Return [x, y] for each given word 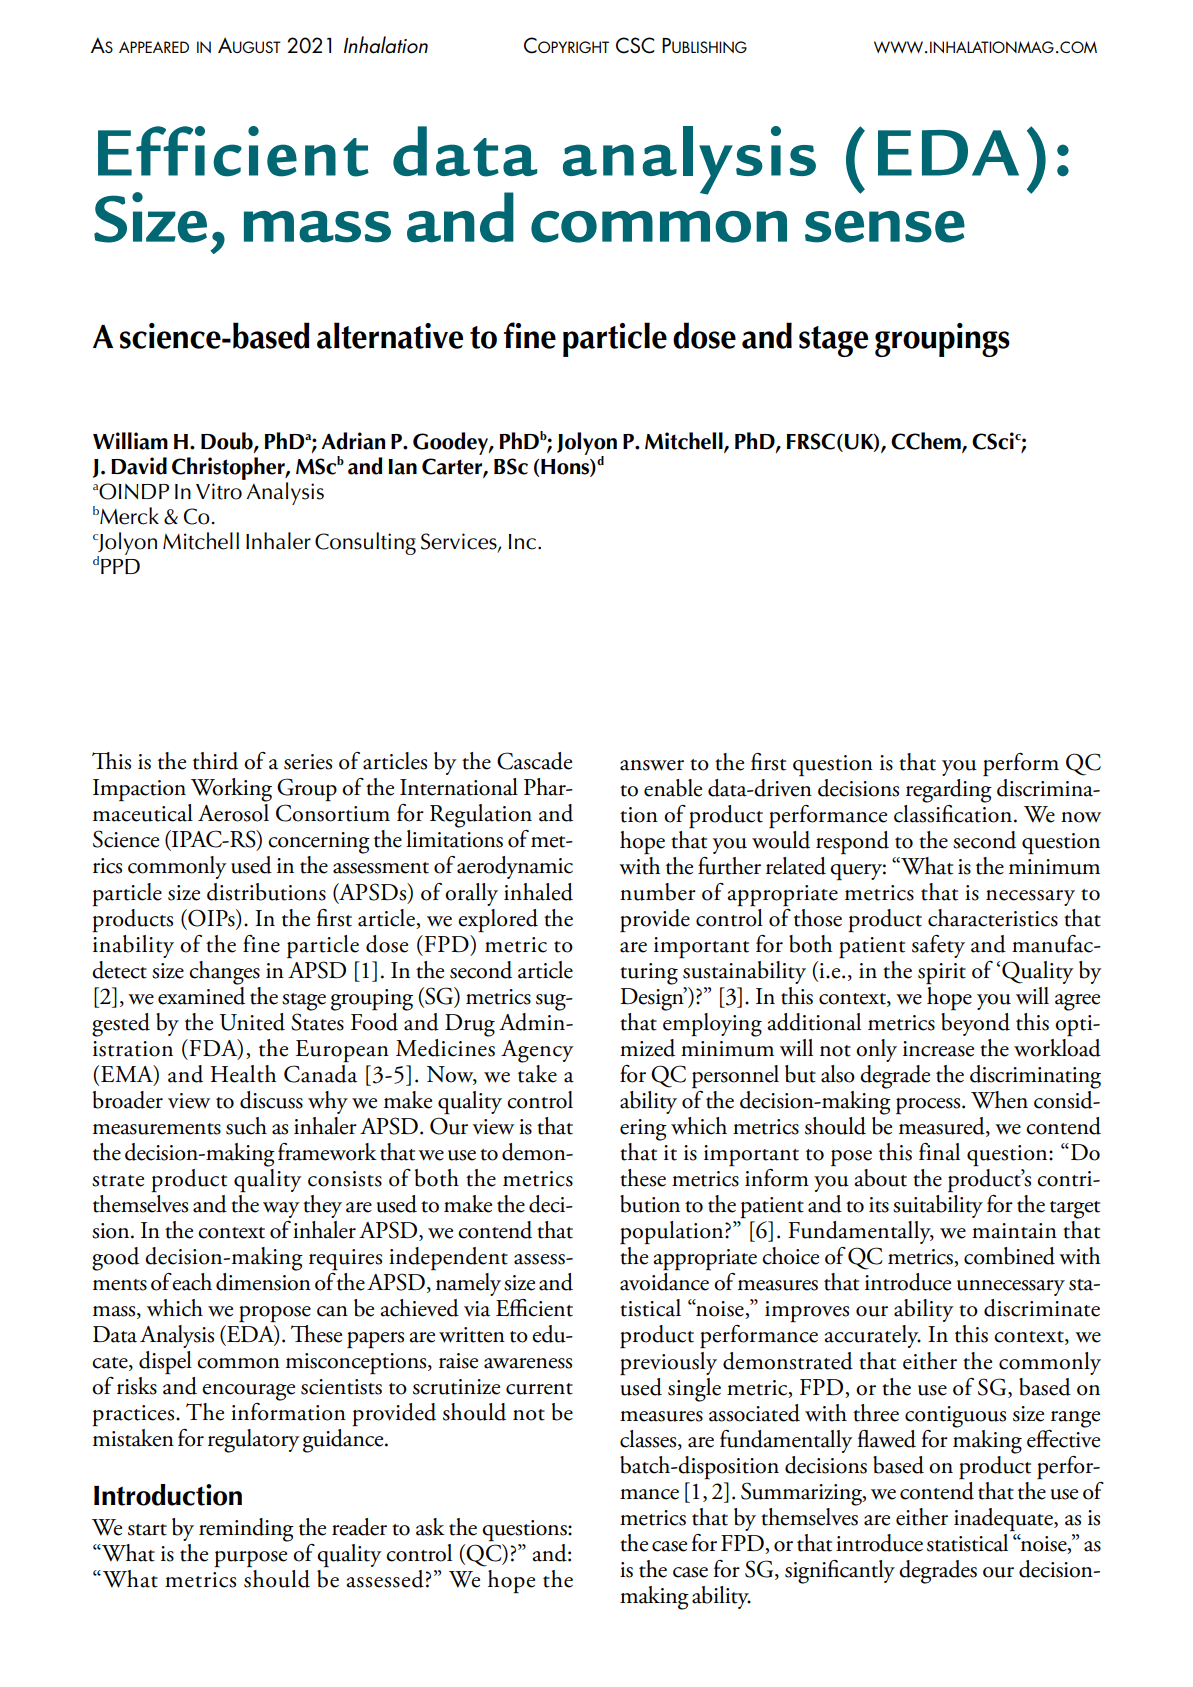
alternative [390, 335]
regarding [949, 789]
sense [885, 227]
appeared [154, 47]
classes [649, 1439]
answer [652, 765]
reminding [246, 1530]
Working [231, 790]
